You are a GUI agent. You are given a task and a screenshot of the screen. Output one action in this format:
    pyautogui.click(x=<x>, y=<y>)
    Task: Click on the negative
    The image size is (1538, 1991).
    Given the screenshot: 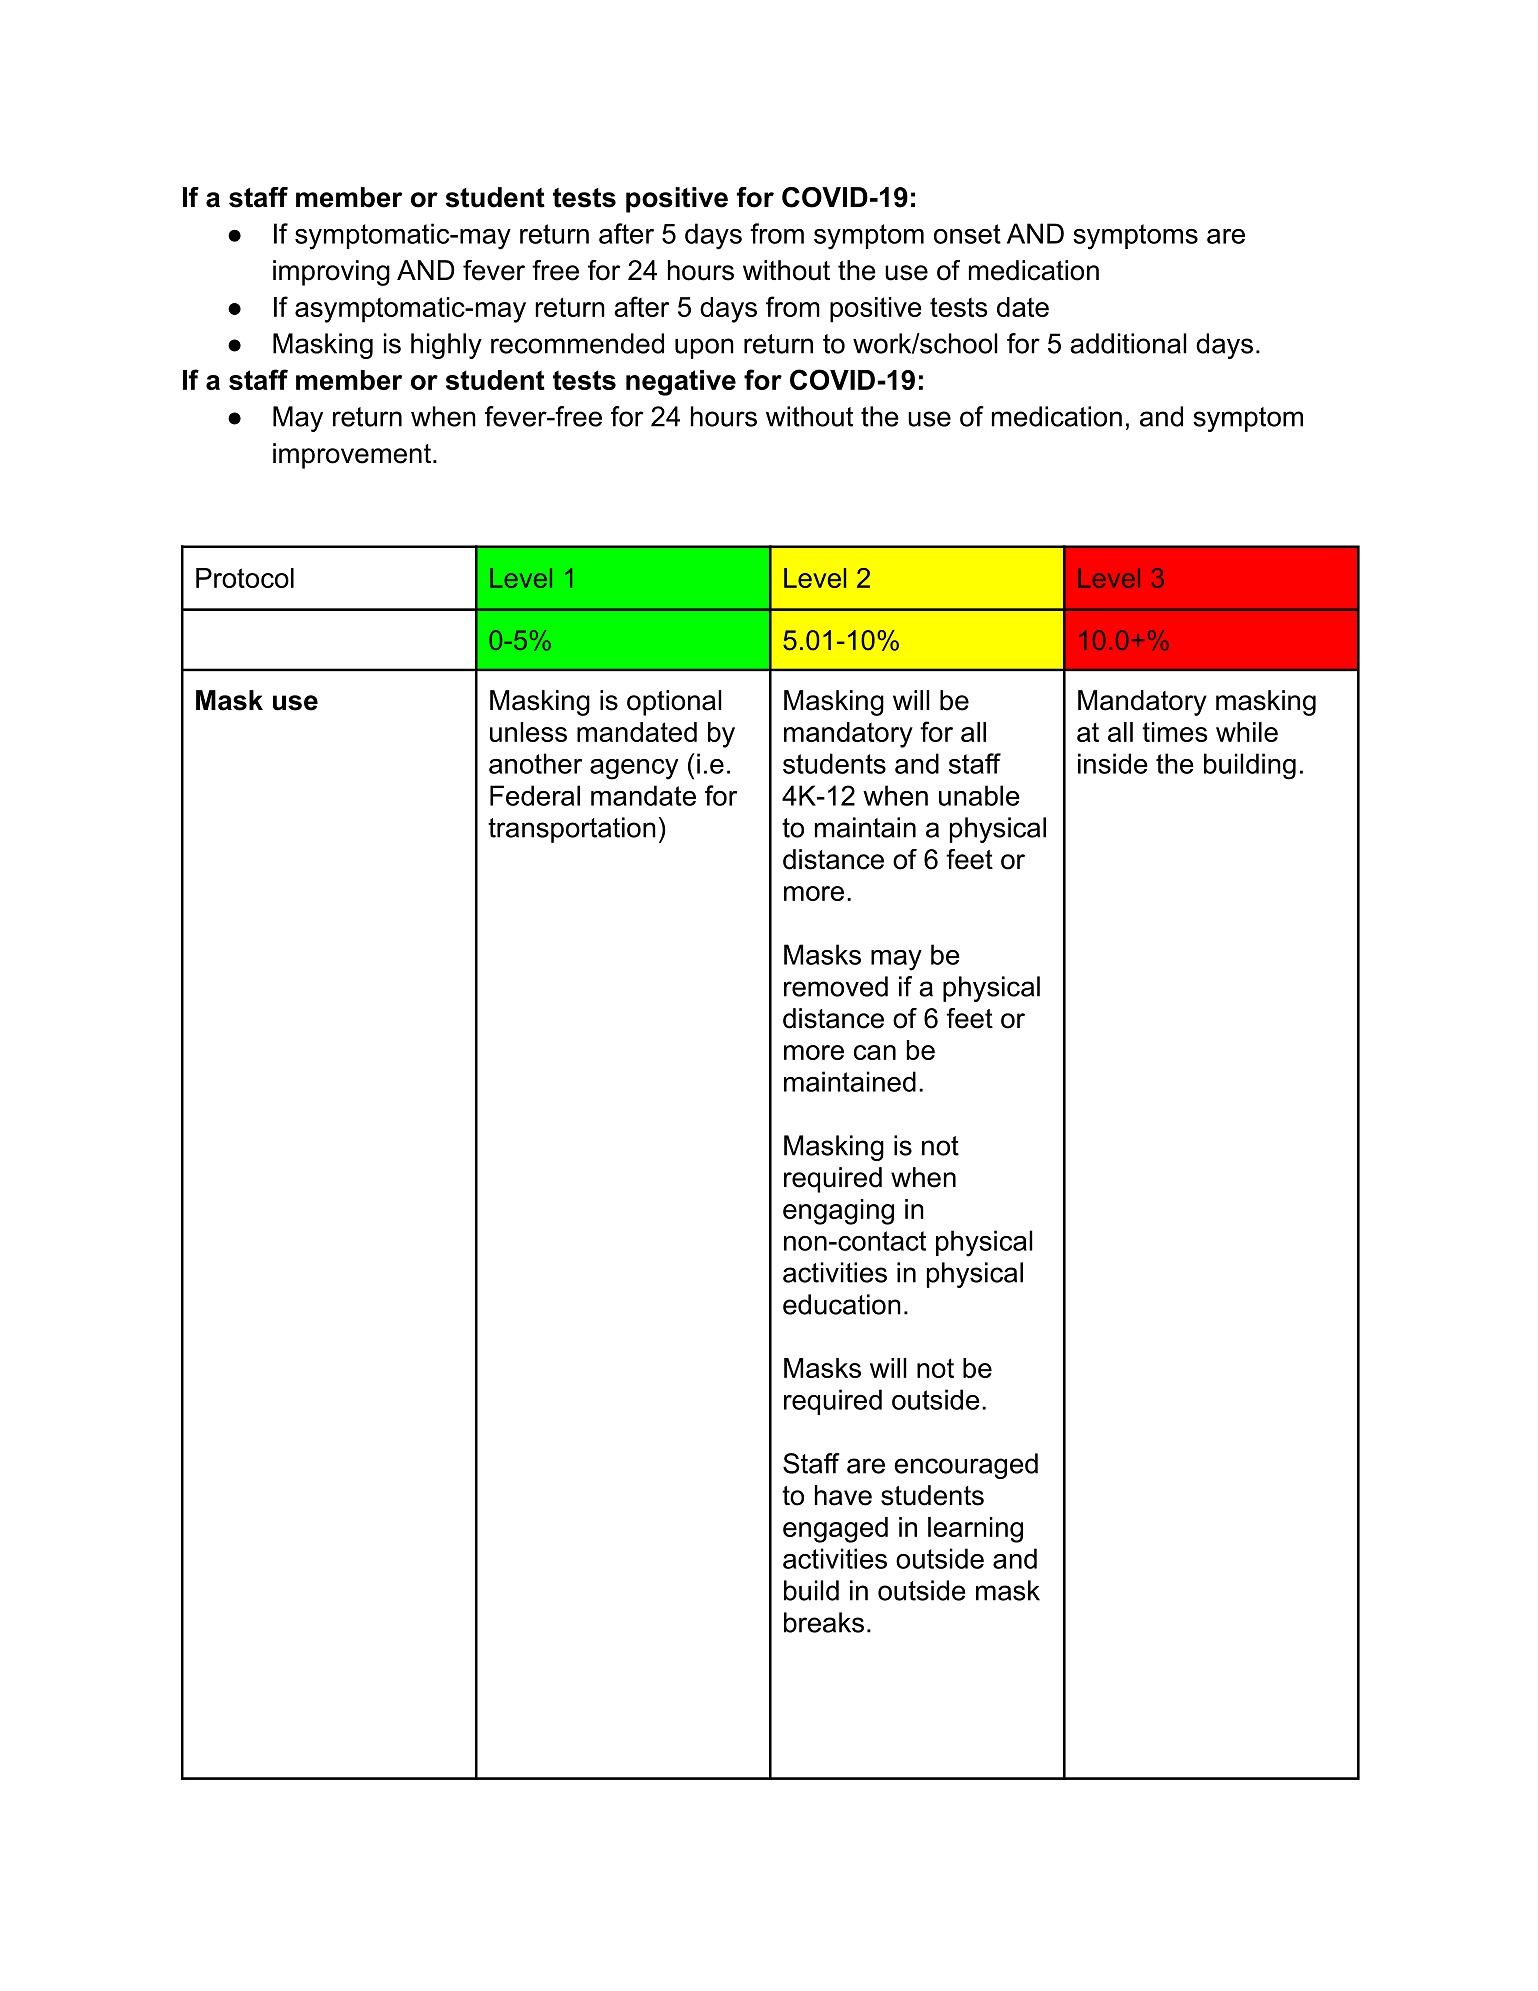 What is the action you would take?
    pyautogui.click(x=681, y=383)
